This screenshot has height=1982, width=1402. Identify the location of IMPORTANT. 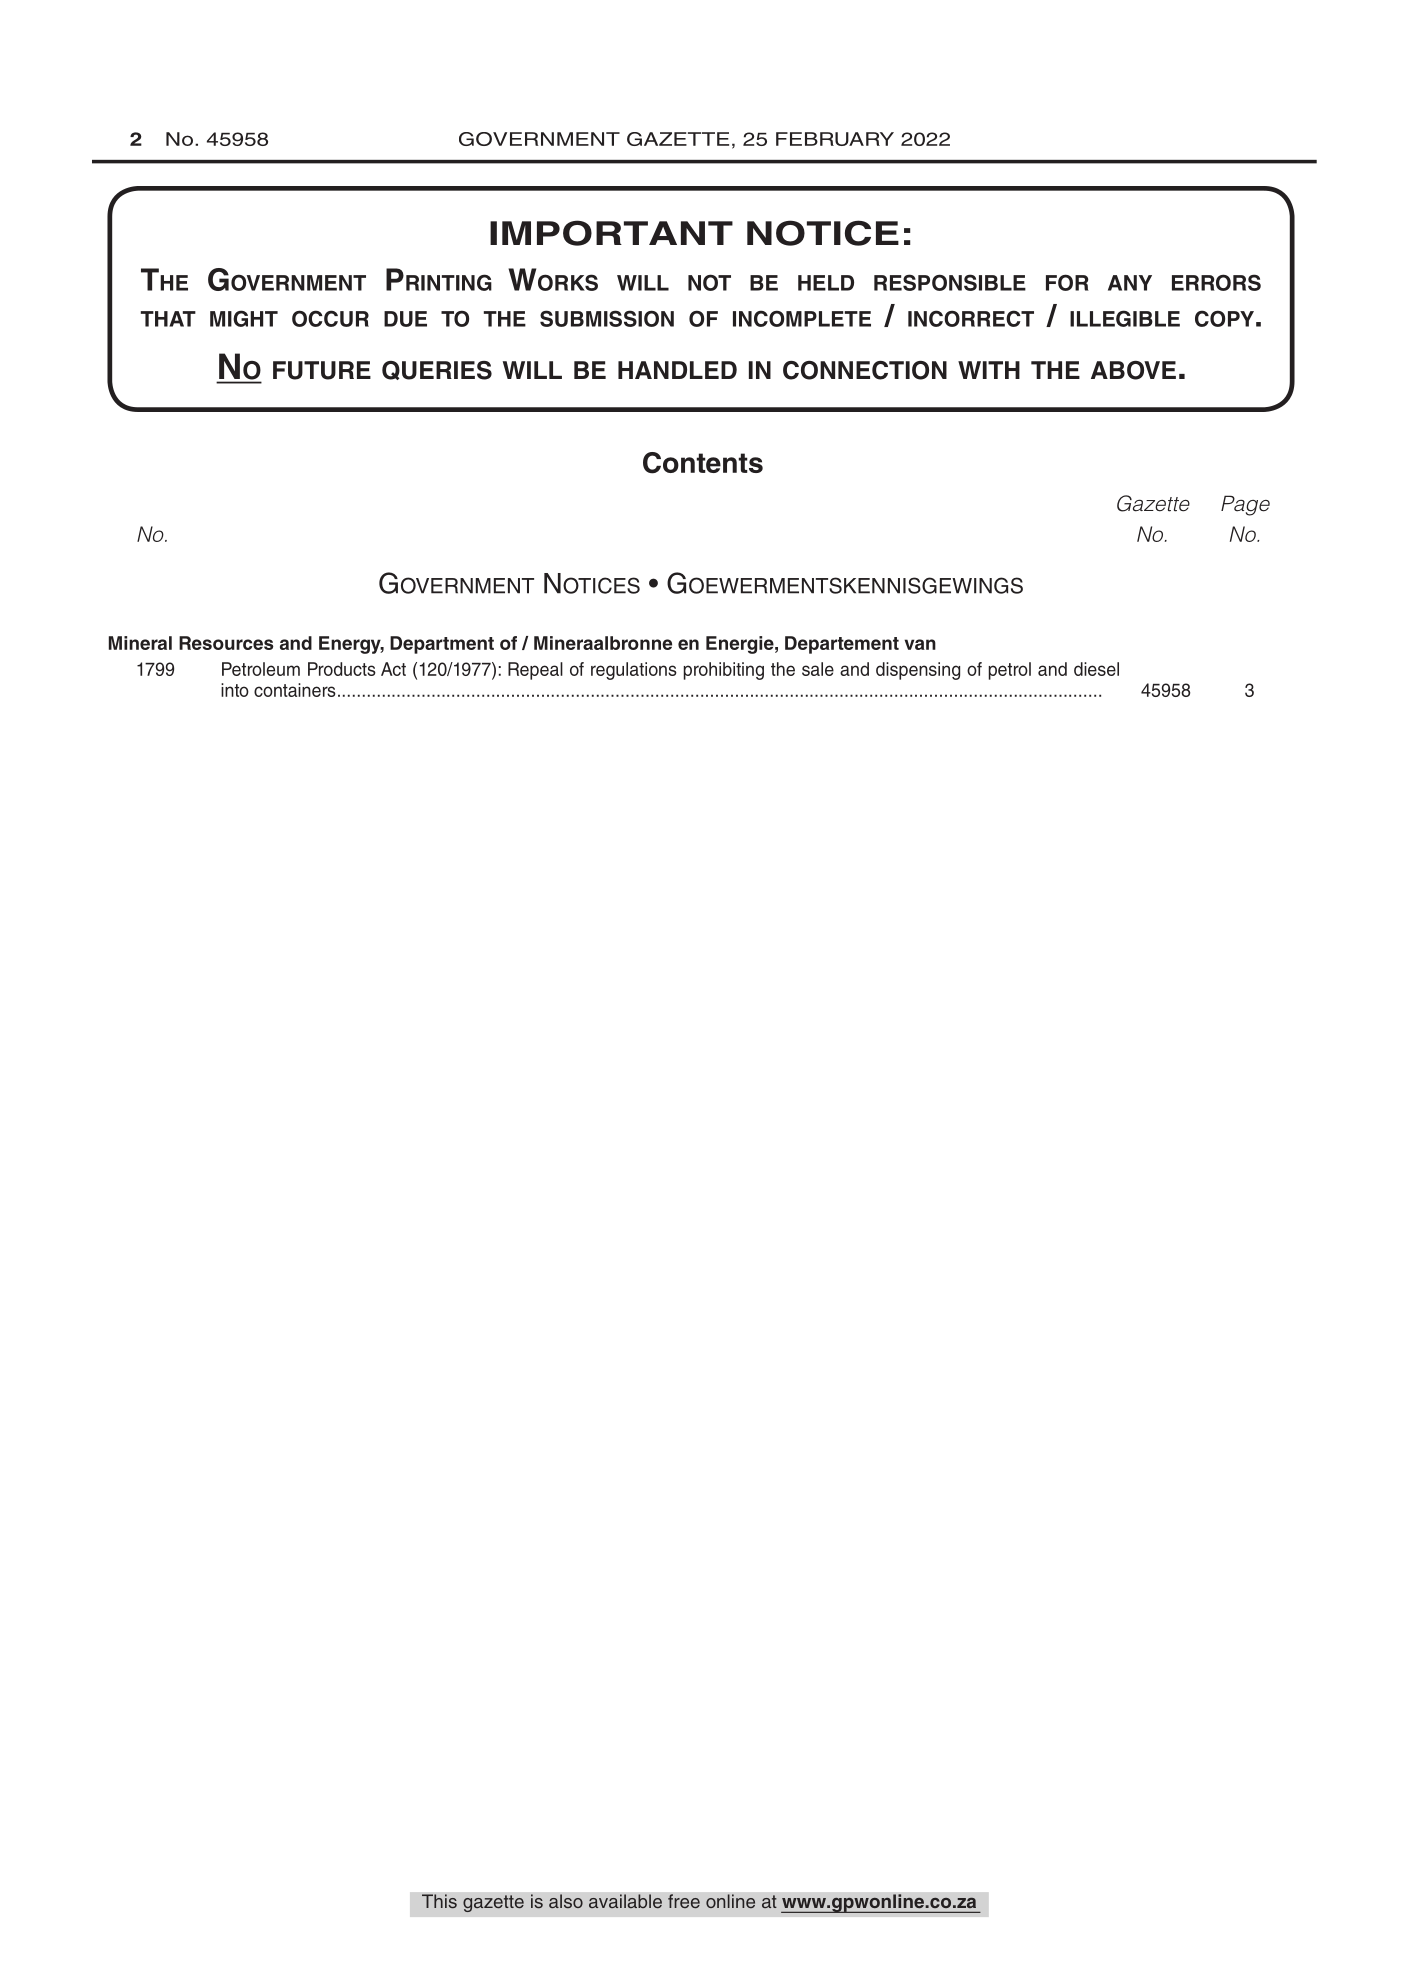
(611, 233).
